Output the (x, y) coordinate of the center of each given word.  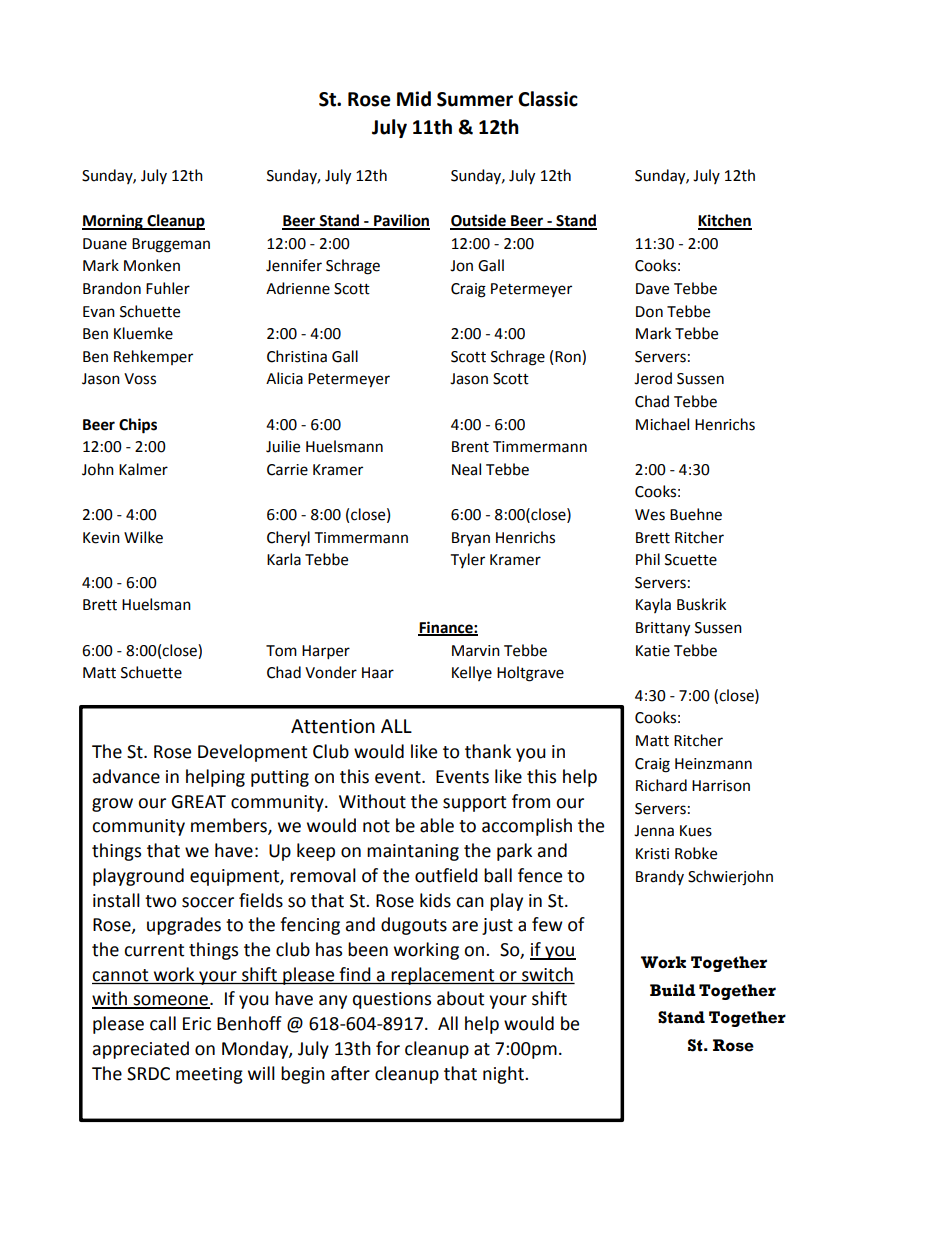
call (163, 1023)
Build (673, 990)
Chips (138, 426)
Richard (661, 785)
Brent (470, 447)
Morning (113, 222)
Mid (414, 99)
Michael (662, 424)
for (388, 1048)
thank (488, 751)
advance (126, 776)
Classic (548, 99)
